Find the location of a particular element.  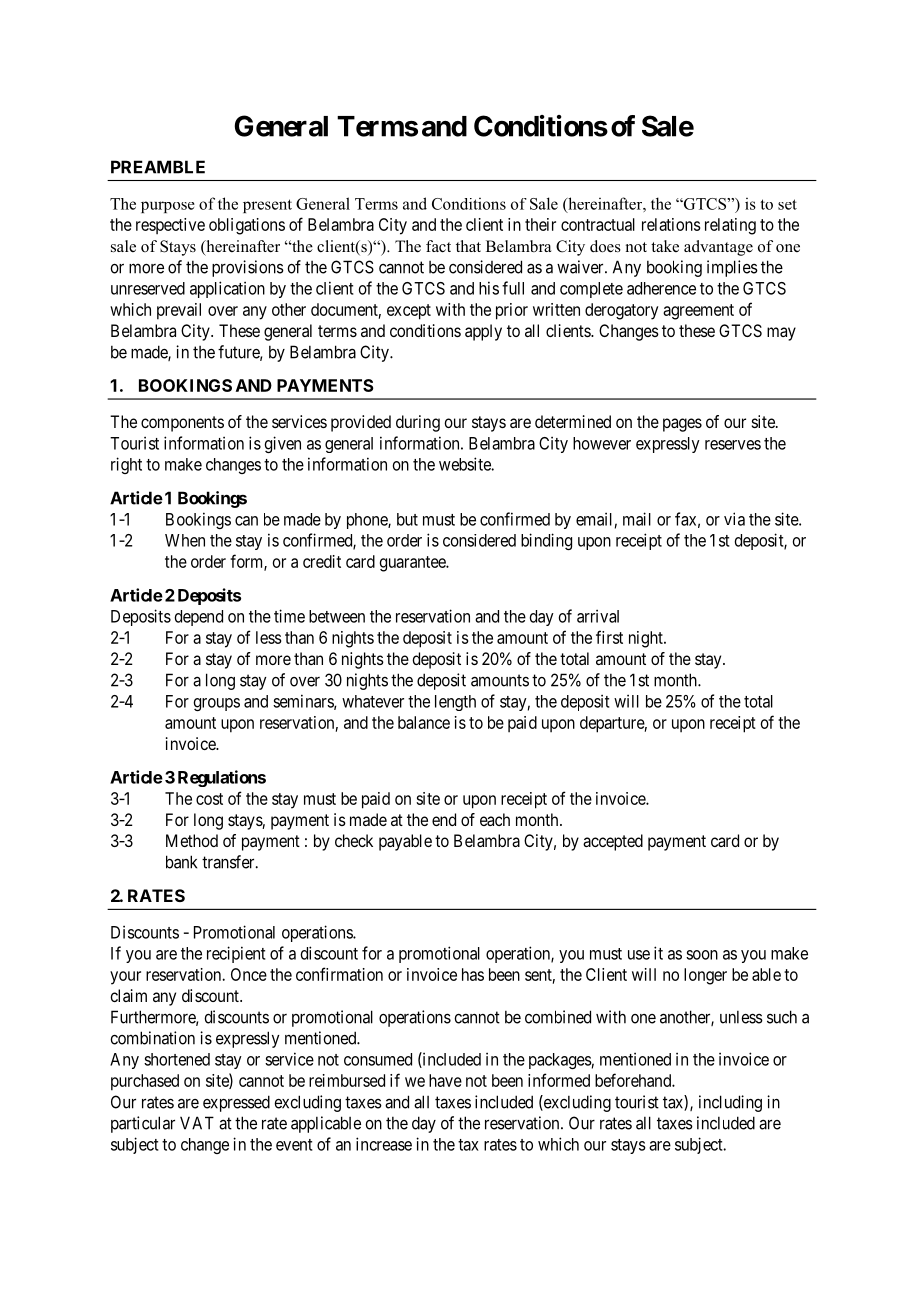

relating is located at coordinates (730, 226).
